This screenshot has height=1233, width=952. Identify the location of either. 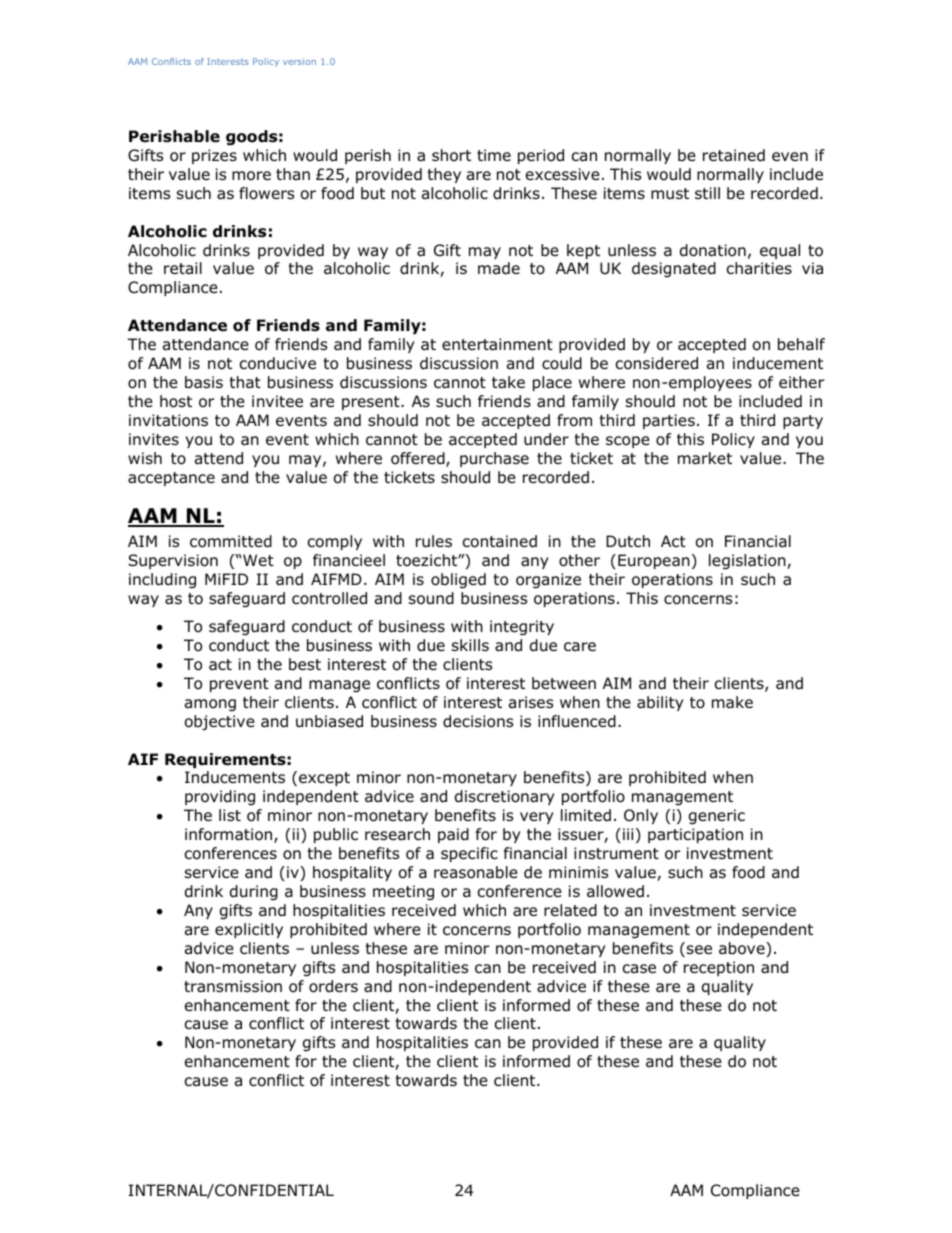
(802, 382).
